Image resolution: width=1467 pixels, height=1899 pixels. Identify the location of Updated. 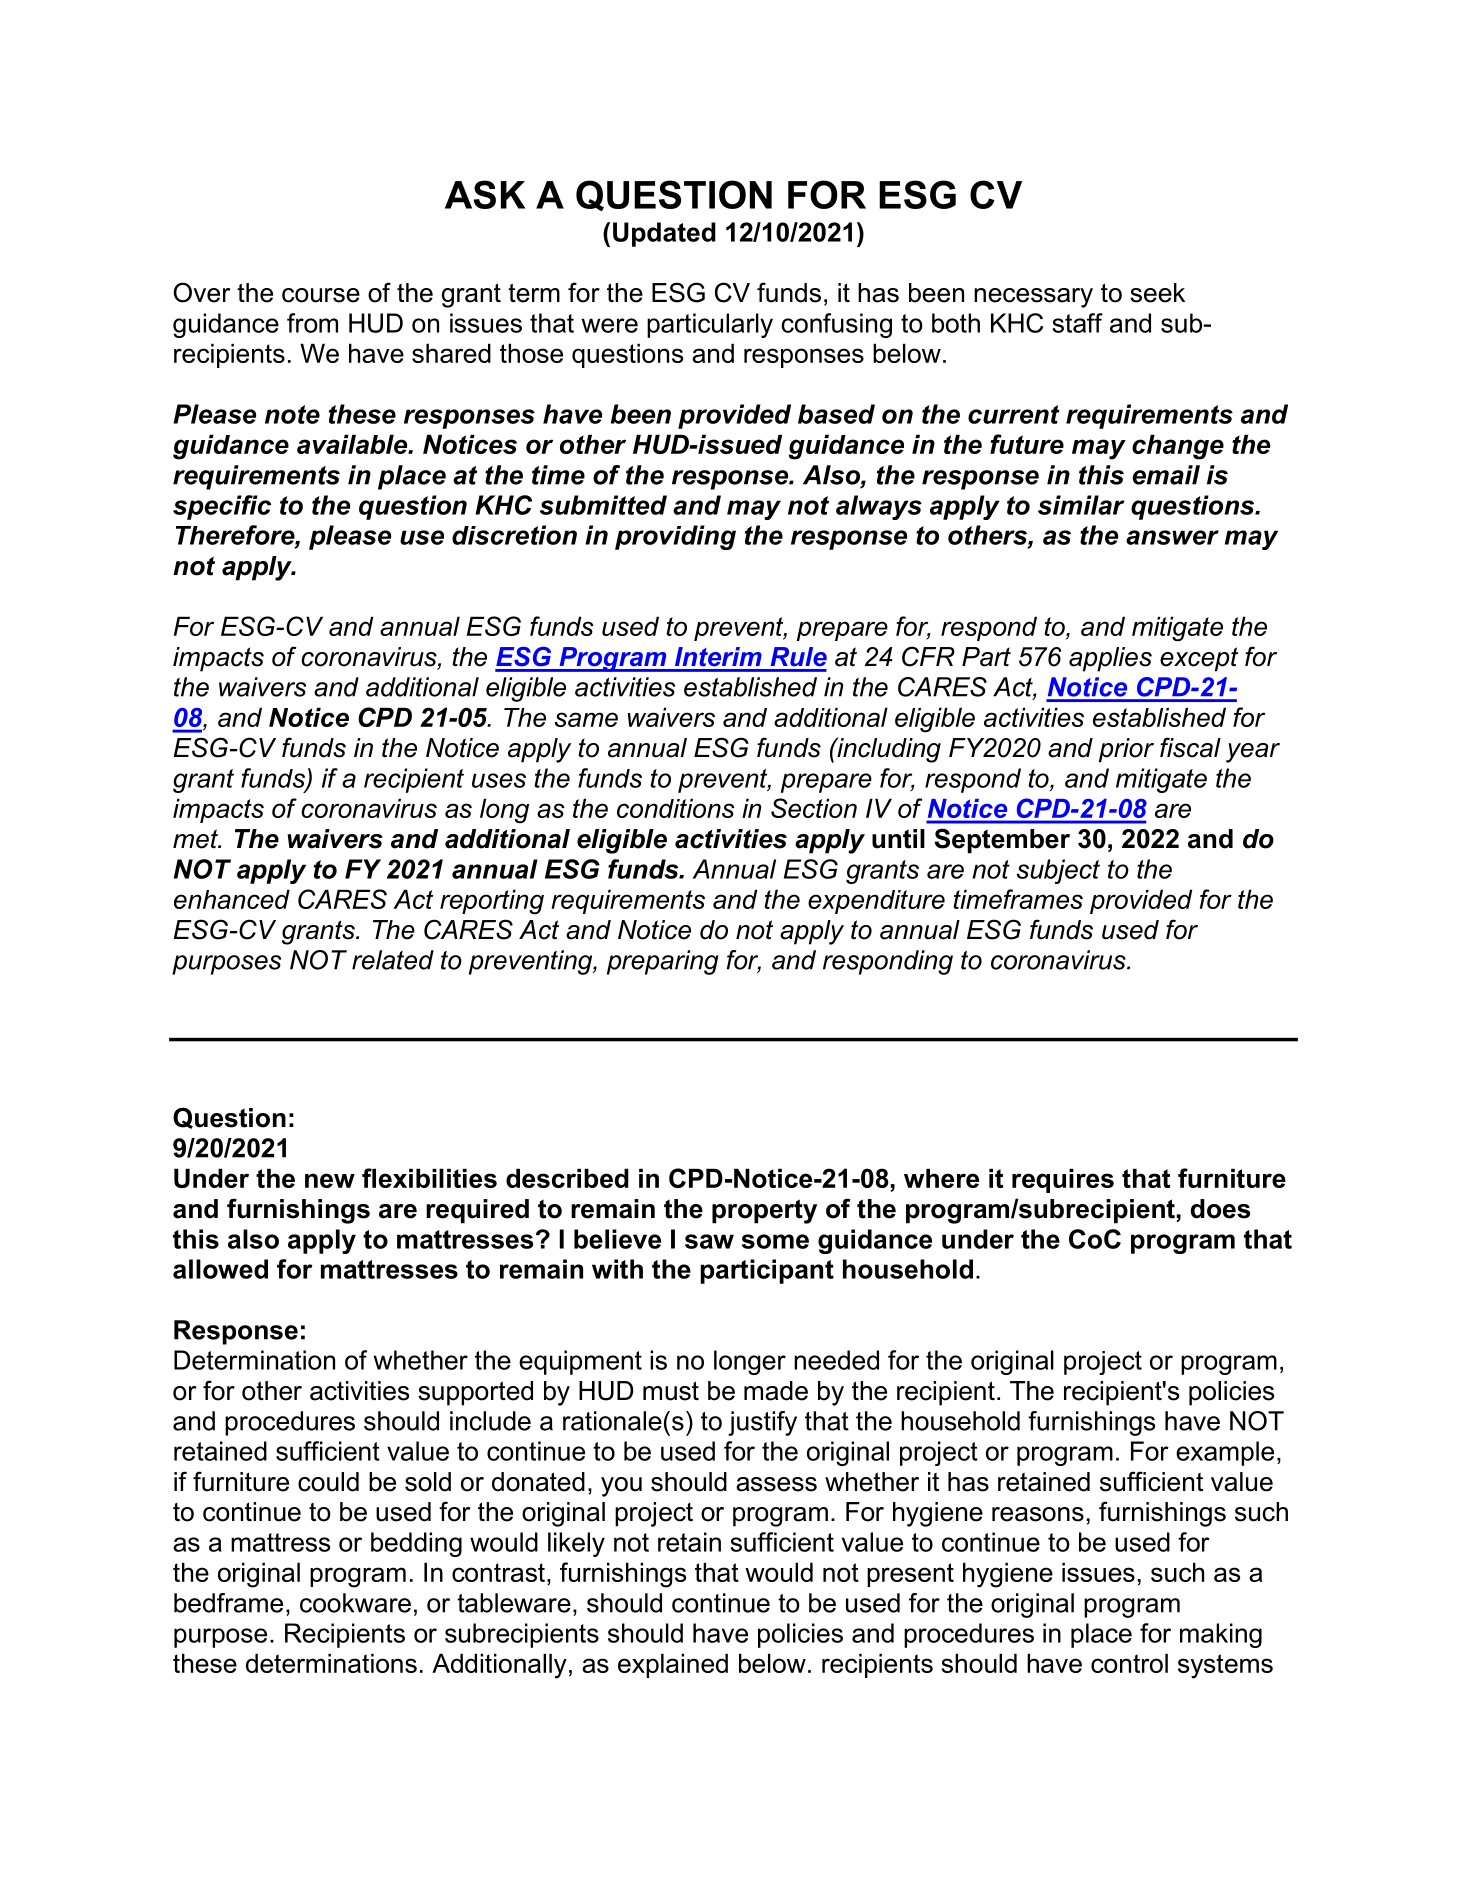
(664, 234).
